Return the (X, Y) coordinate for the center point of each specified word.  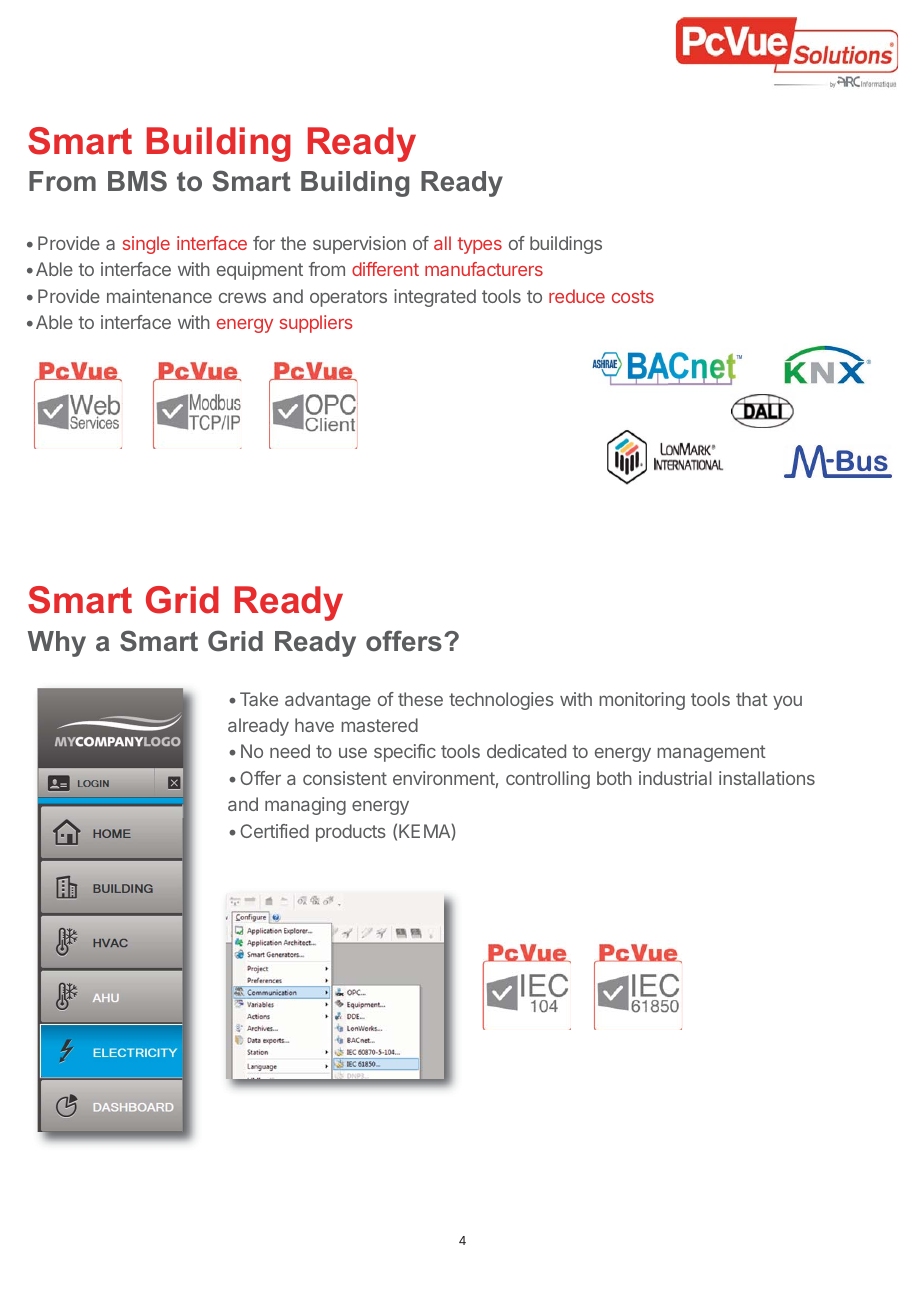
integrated (435, 298)
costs (633, 296)
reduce (577, 296)
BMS (137, 181)
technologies (501, 701)
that (752, 699)
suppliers (316, 324)
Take (259, 699)
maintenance (159, 296)
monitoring (642, 701)
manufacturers (484, 269)
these (420, 699)
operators (348, 298)
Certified (274, 831)
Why (57, 644)
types (480, 245)
